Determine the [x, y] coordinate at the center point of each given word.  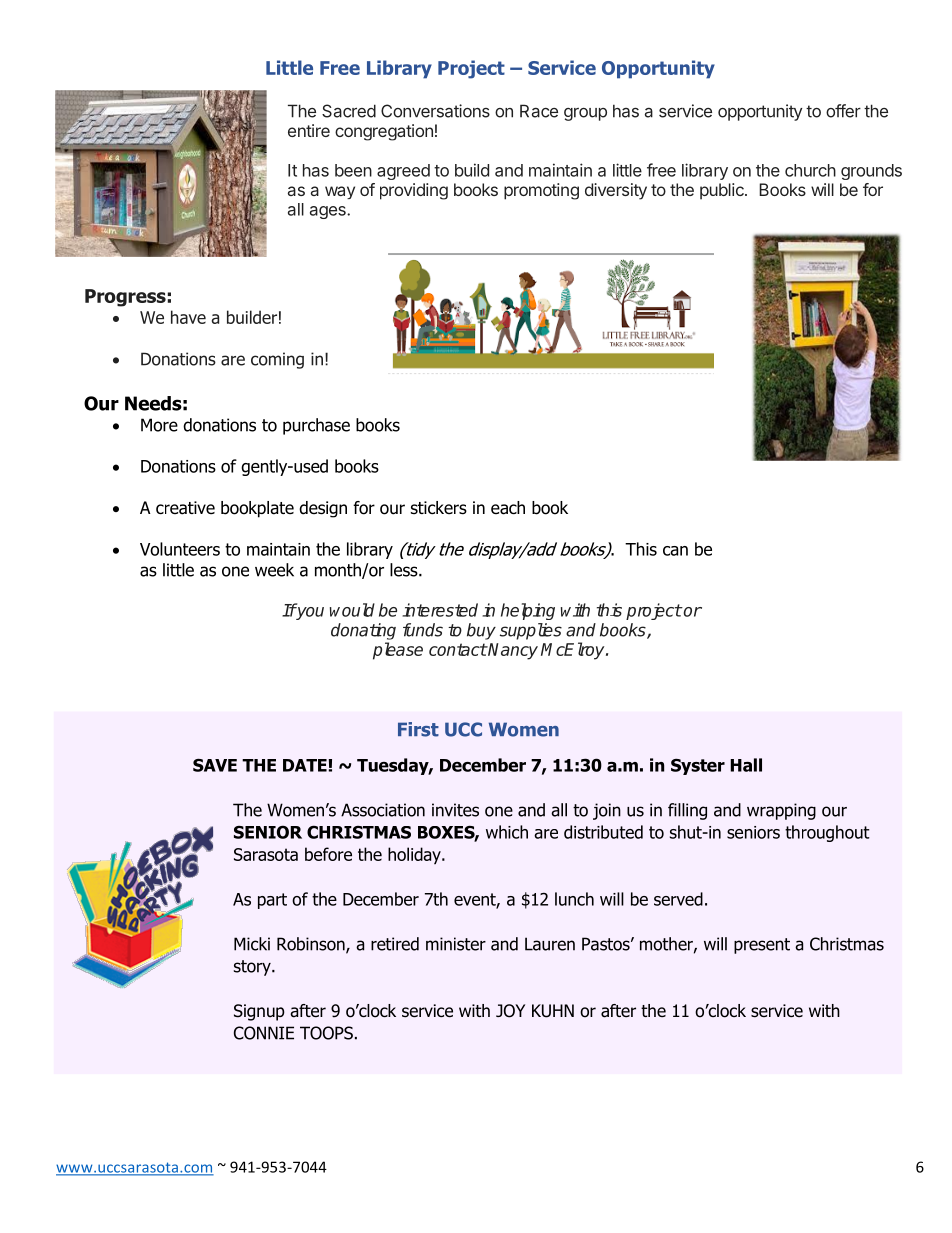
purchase [316, 426]
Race [539, 111]
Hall [746, 765]
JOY [510, 1011]
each [508, 508]
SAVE [215, 765]
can [675, 551]
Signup [259, 1012]
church [810, 170]
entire [309, 130]
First [418, 729]
